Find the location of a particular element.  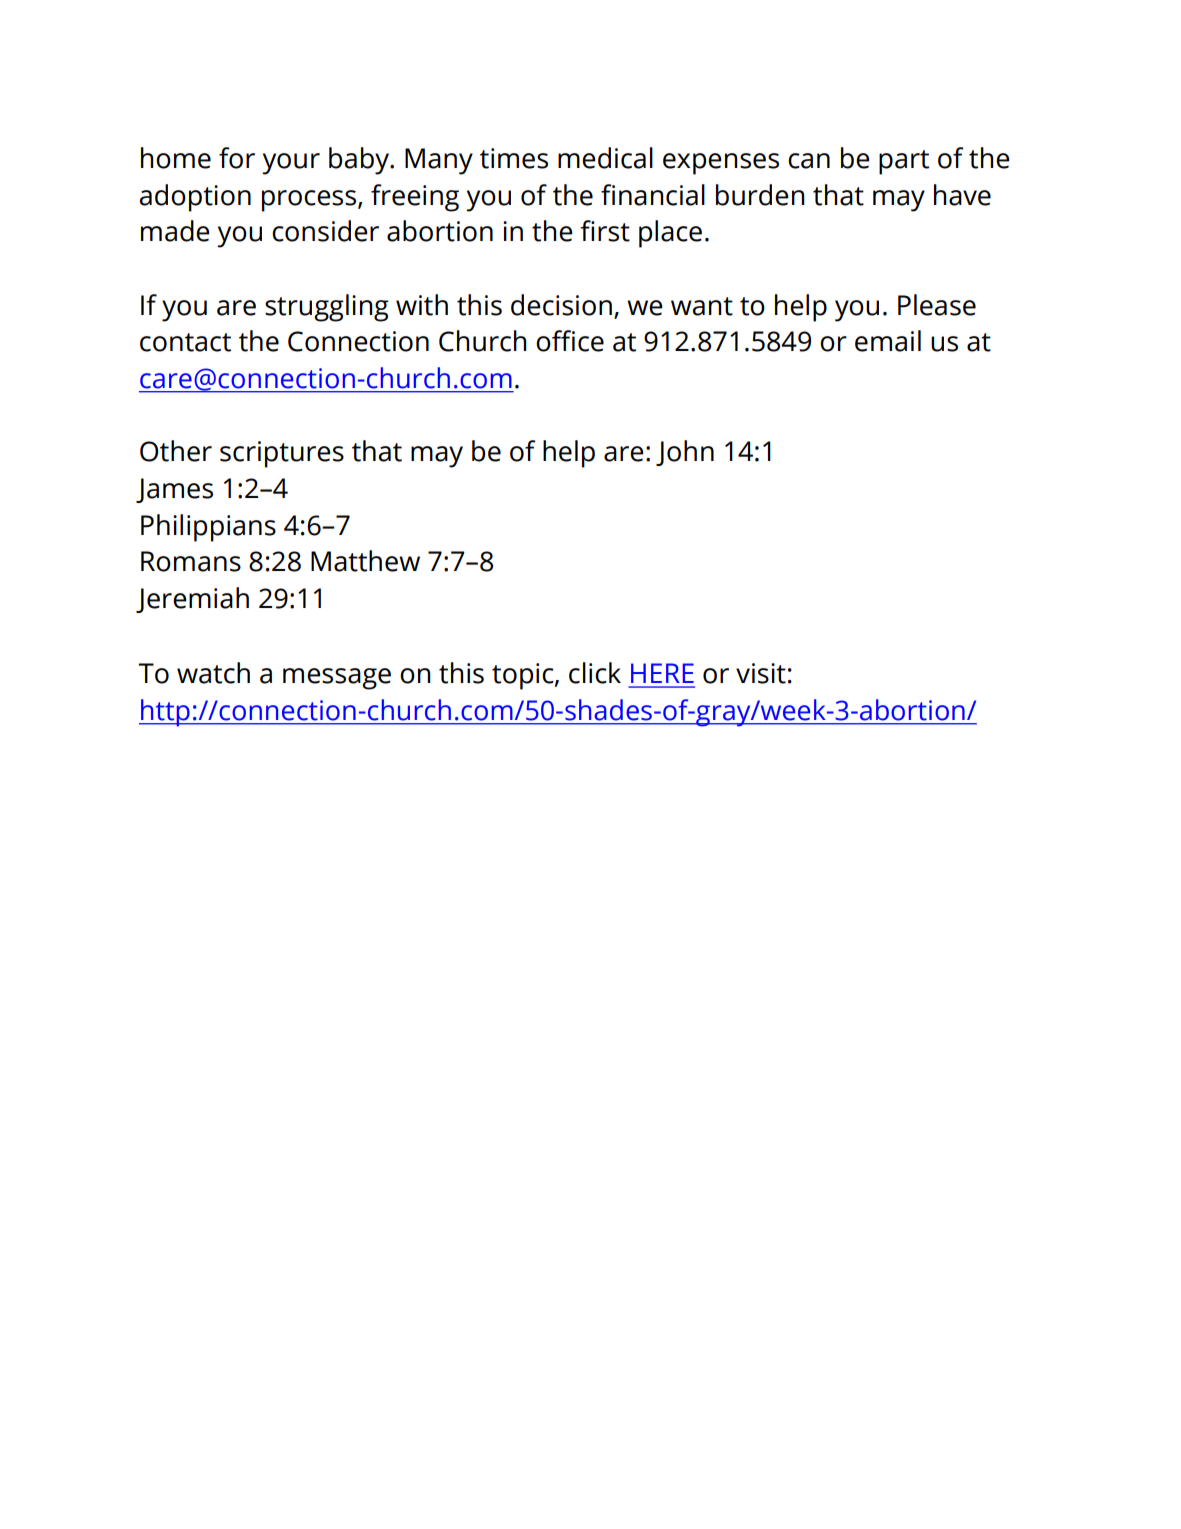

Philippians is located at coordinates (208, 528).
